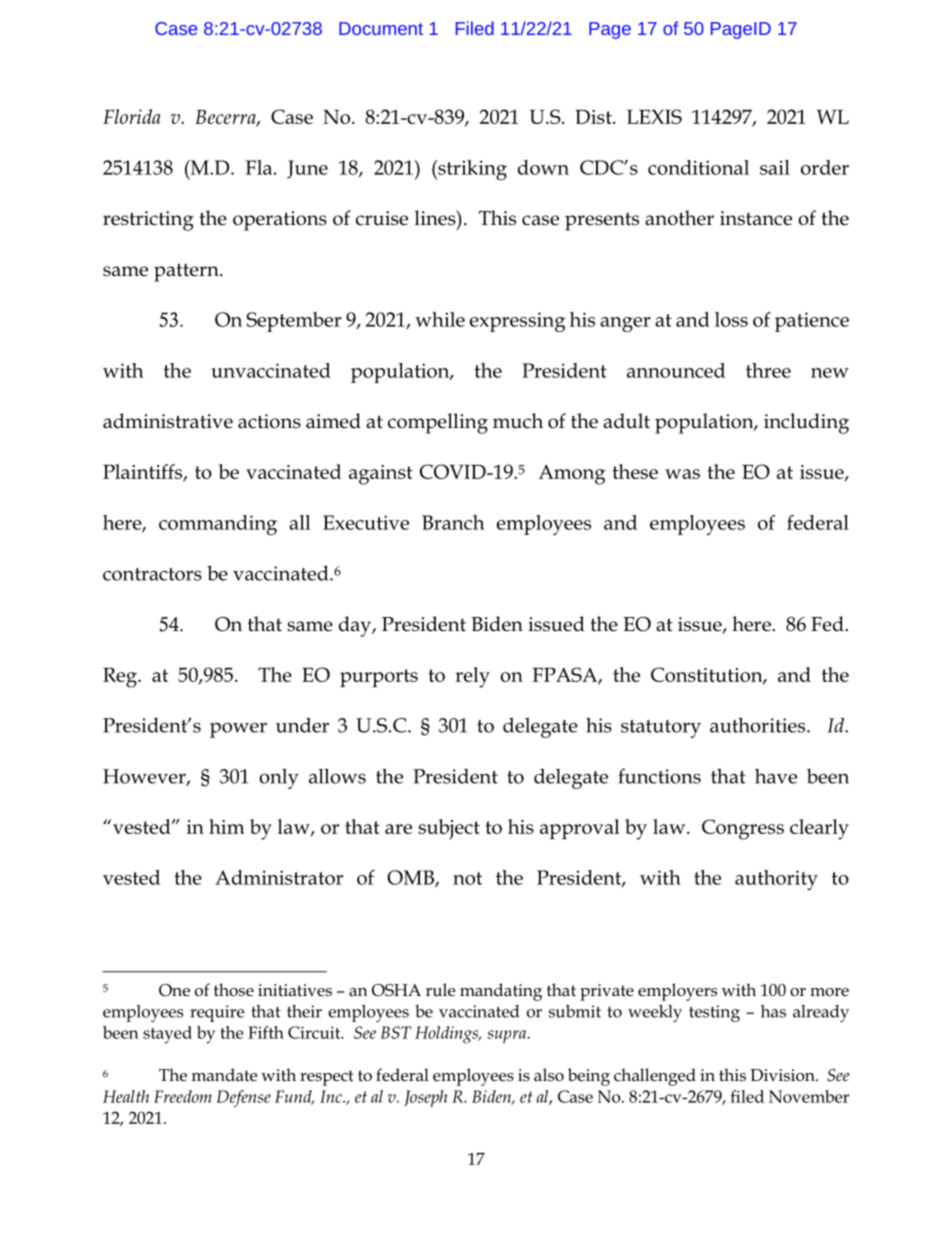 The width and height of the page is (952, 1233). What do you see at coordinates (224, 1075) in the page?
I see `mandate` at bounding box center [224, 1075].
